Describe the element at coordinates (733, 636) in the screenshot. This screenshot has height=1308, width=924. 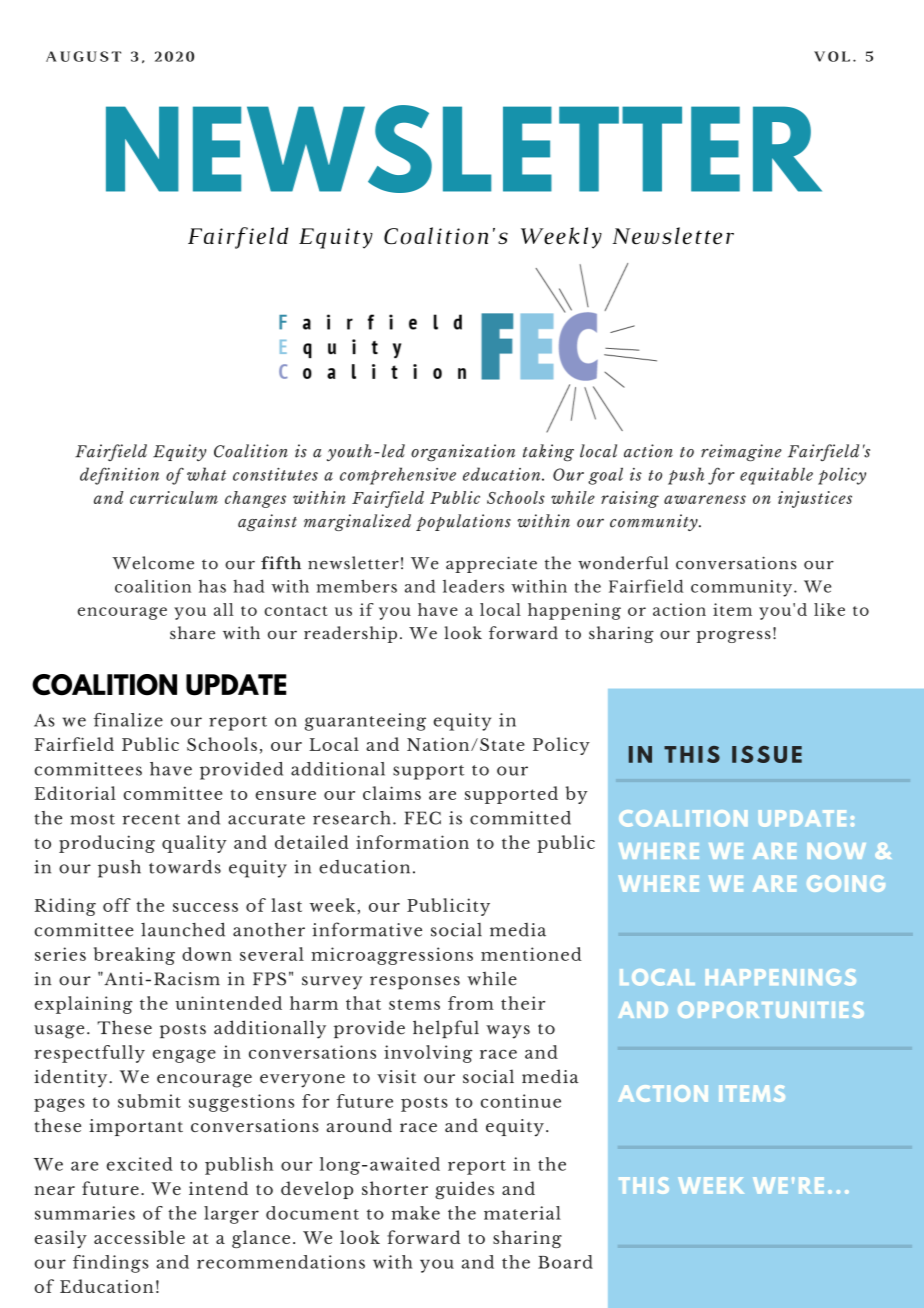
I see `progress` at that location.
